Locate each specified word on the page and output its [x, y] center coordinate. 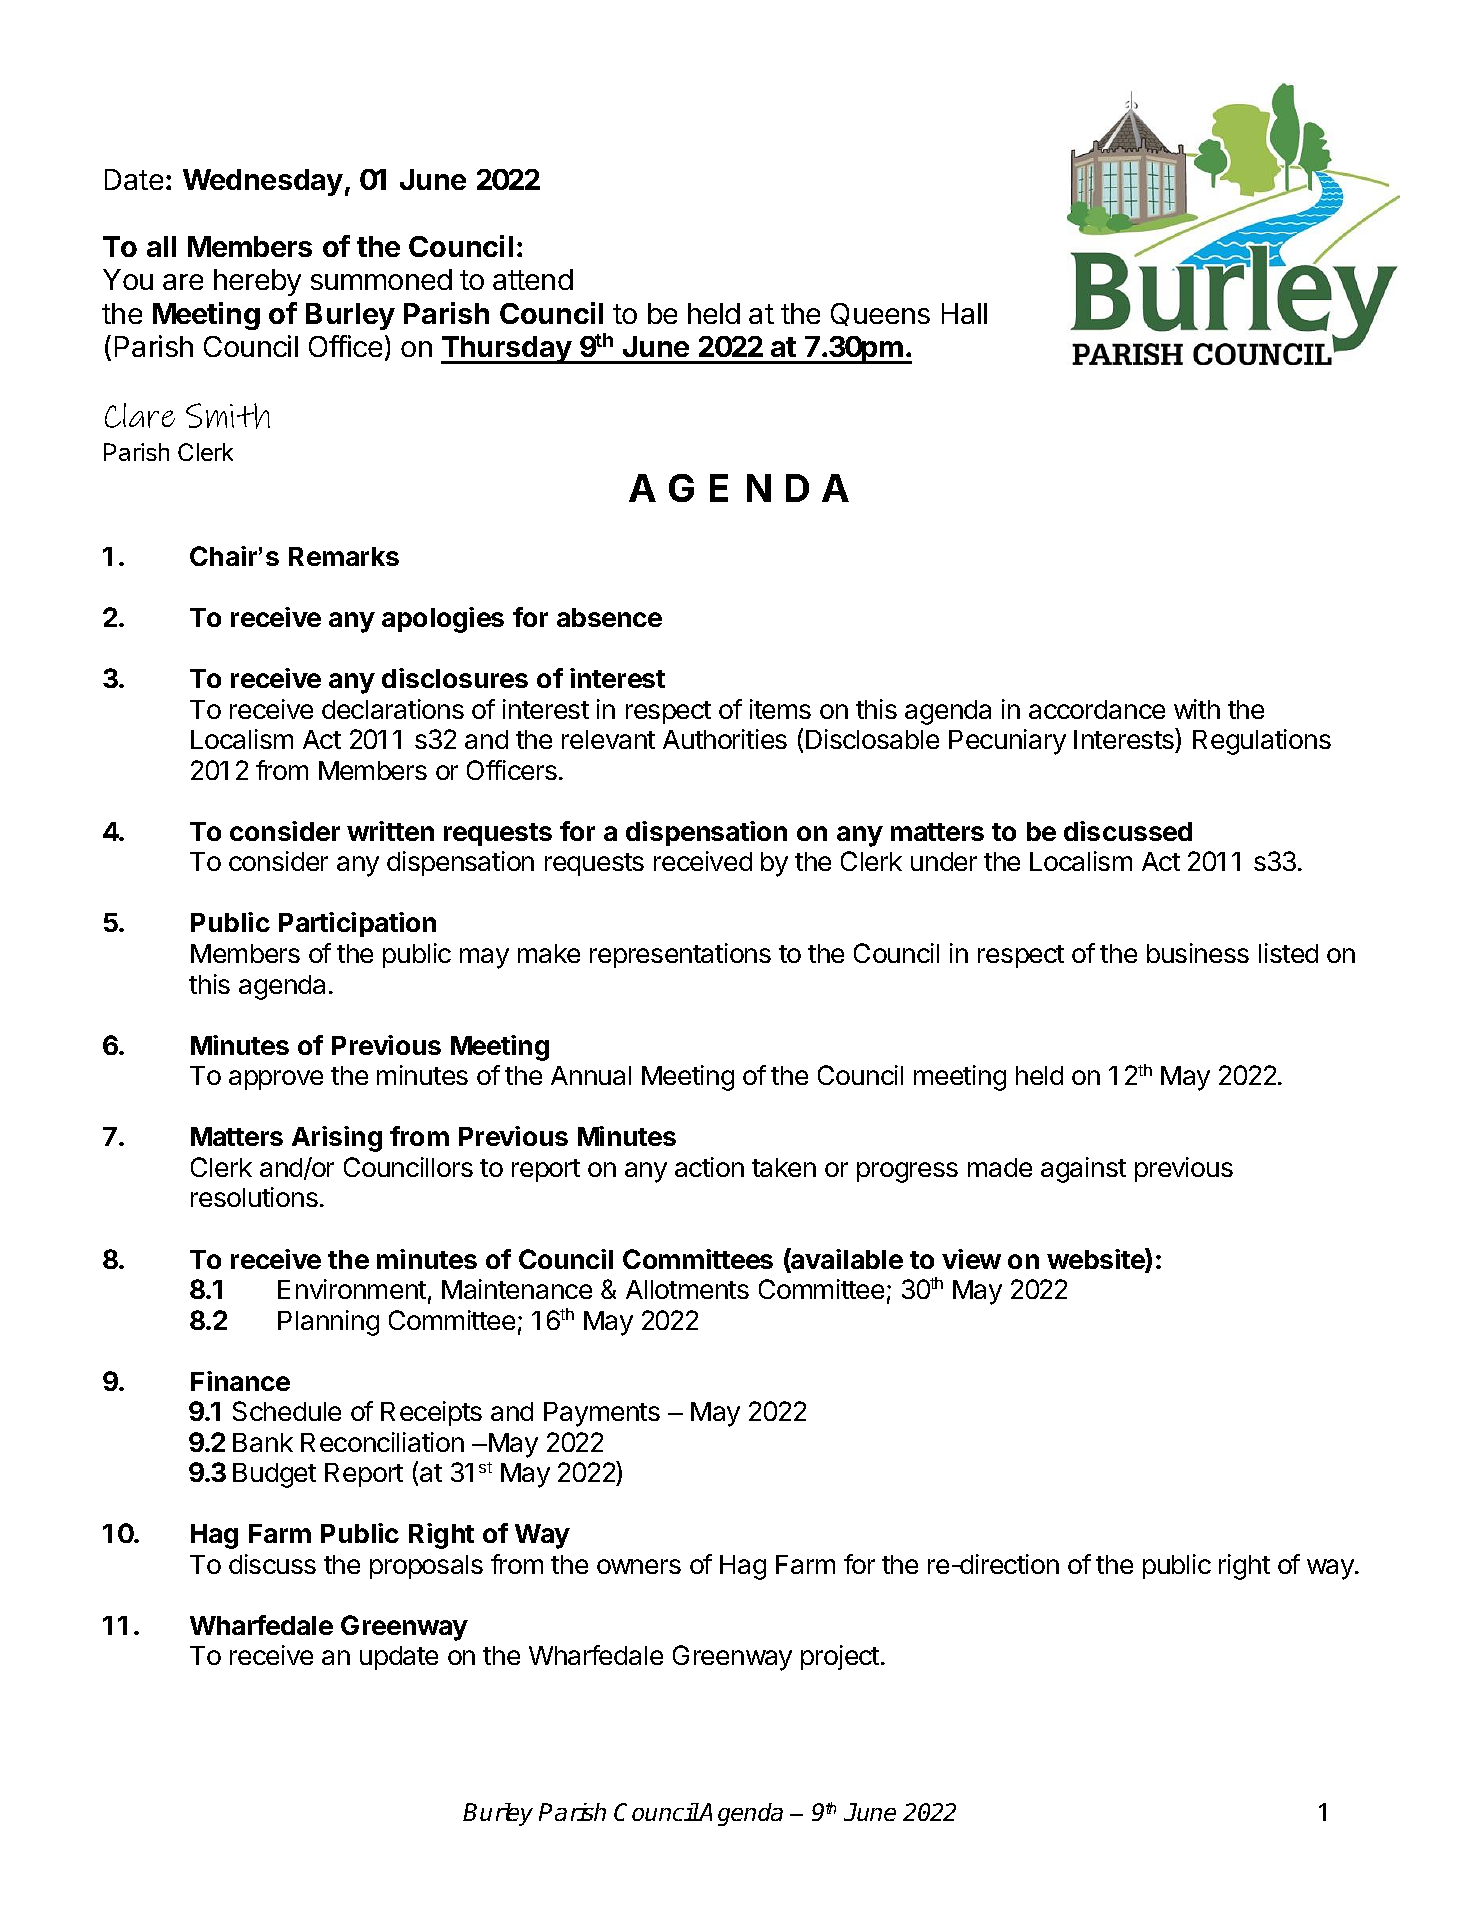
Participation [357, 924]
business [1198, 953]
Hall [964, 313]
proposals [426, 1567]
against [1083, 1170]
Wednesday [263, 182]
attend [533, 279]
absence [609, 617]
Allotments [687, 1289]
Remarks [344, 556]
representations [680, 955]
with [1197, 709]
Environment [352, 1289]
